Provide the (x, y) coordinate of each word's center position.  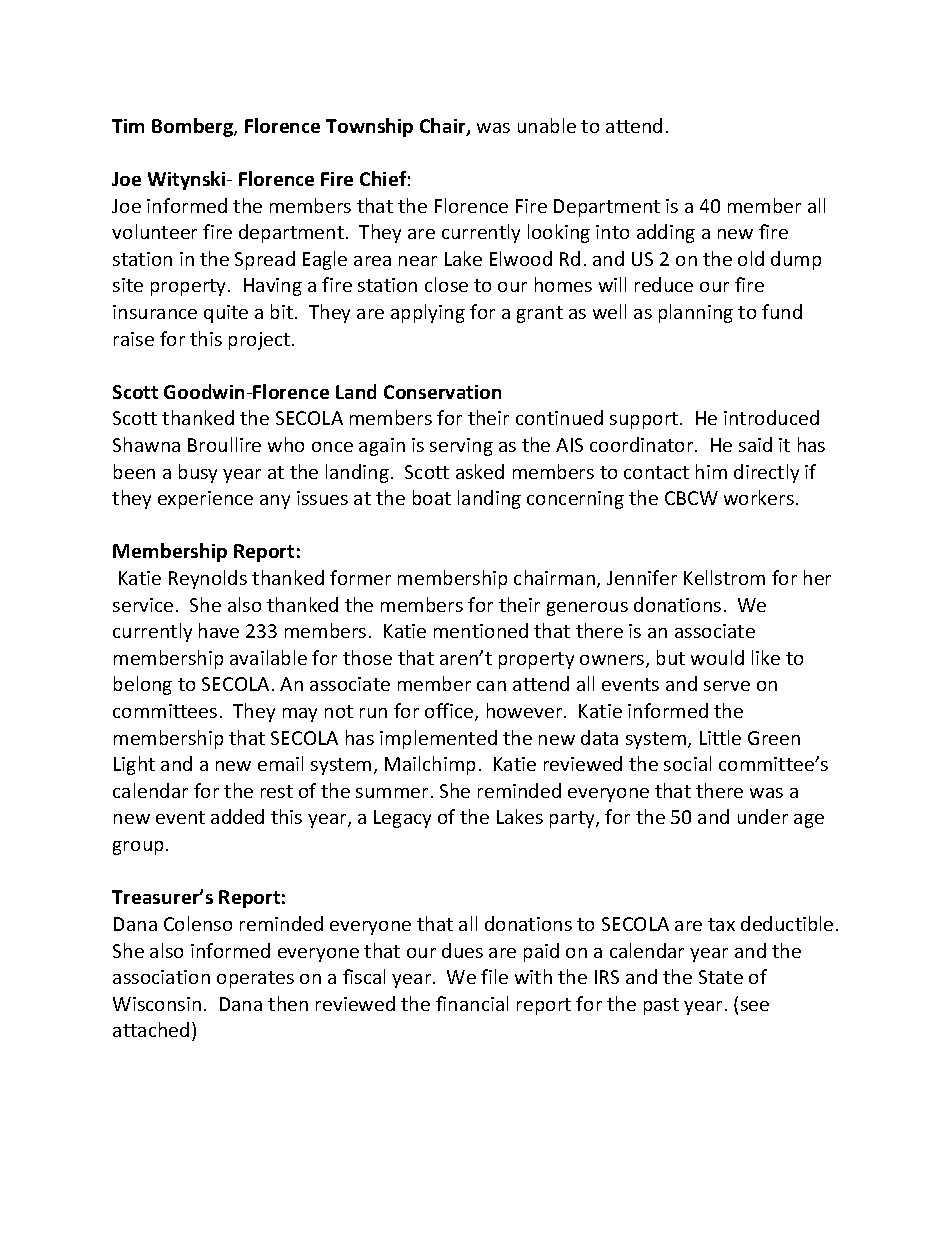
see (755, 1006)
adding (666, 233)
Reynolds (208, 579)
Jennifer (642, 577)
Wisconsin (157, 1004)
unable (547, 125)
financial (472, 1003)
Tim (128, 126)
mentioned (481, 630)
